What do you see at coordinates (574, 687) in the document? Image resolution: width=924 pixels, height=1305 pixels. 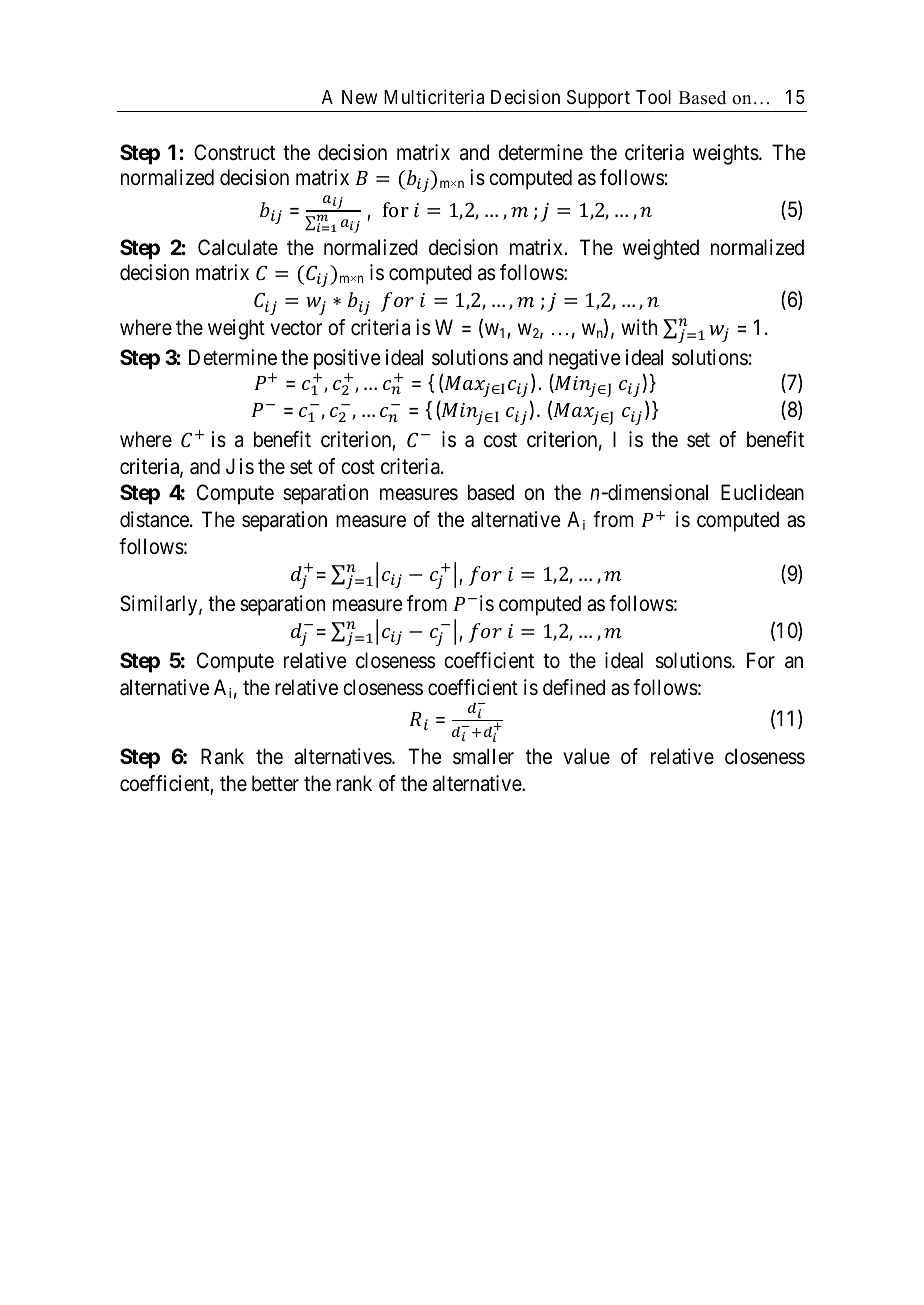 I see `defined` at bounding box center [574, 687].
